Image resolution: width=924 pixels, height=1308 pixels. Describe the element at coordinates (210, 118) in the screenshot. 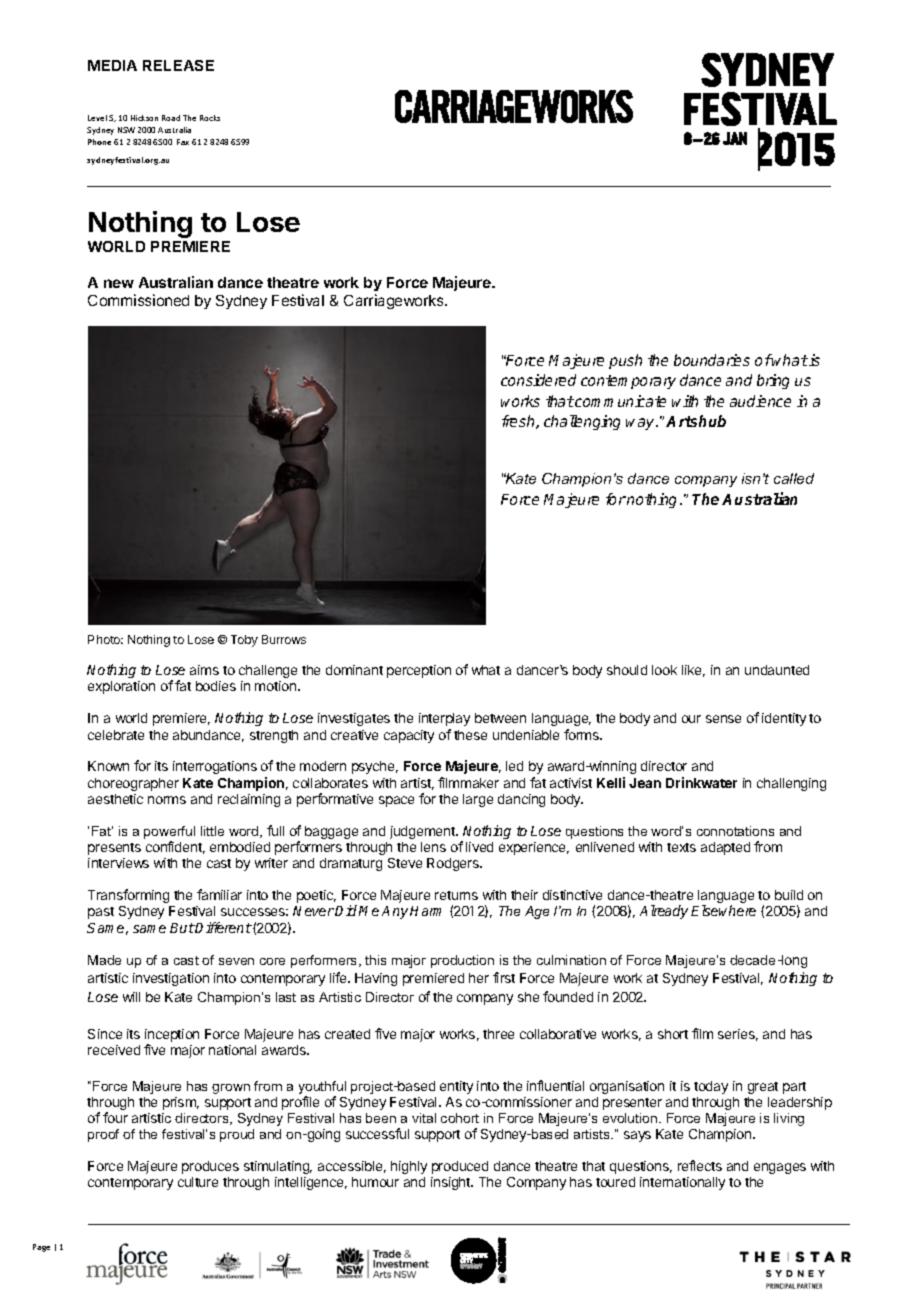

I see `Rocks` at that location.
